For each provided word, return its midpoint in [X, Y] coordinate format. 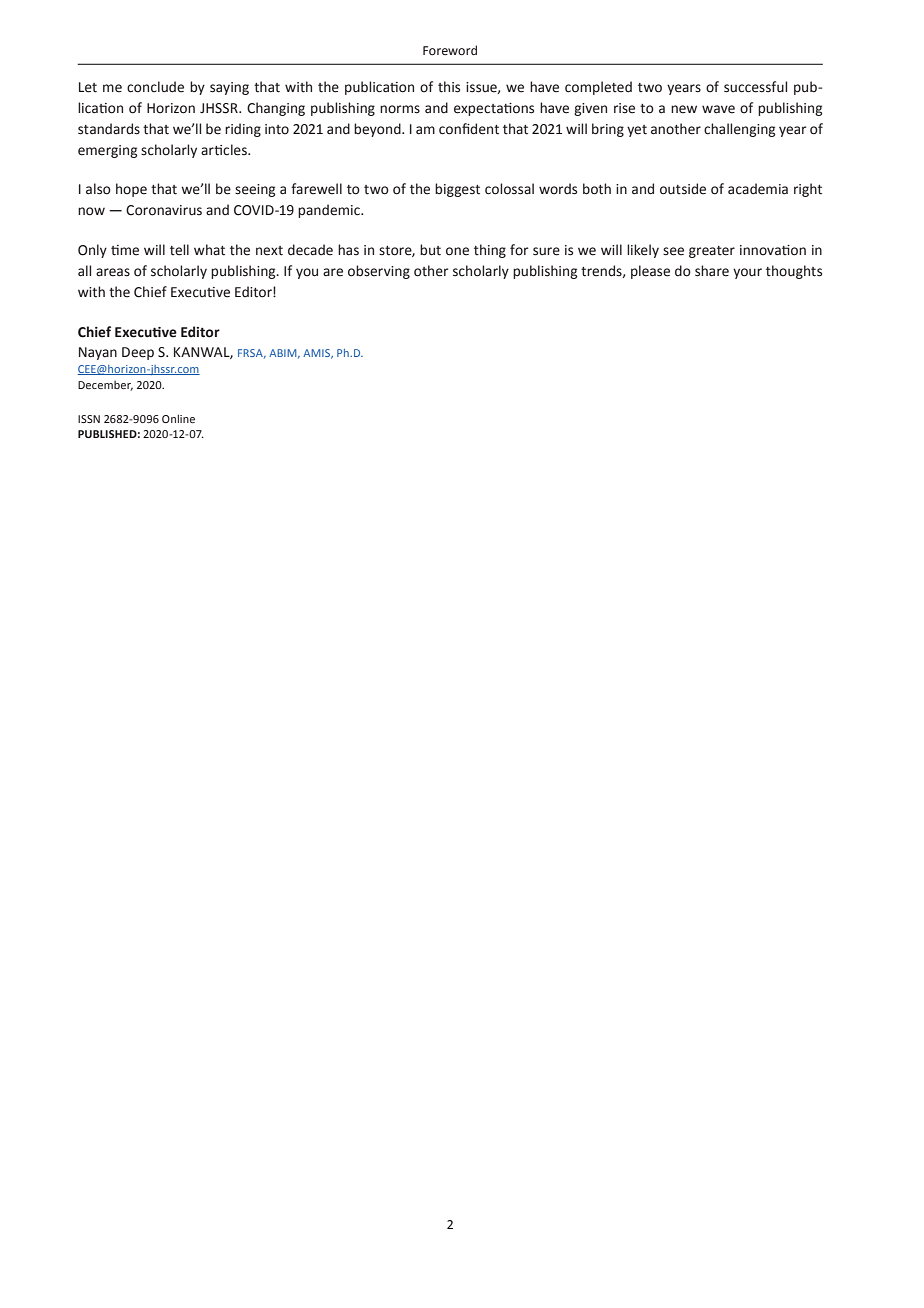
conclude [155, 87]
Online [178, 418]
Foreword [450, 50]
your [747, 273]
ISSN [89, 419]
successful [755, 87]
